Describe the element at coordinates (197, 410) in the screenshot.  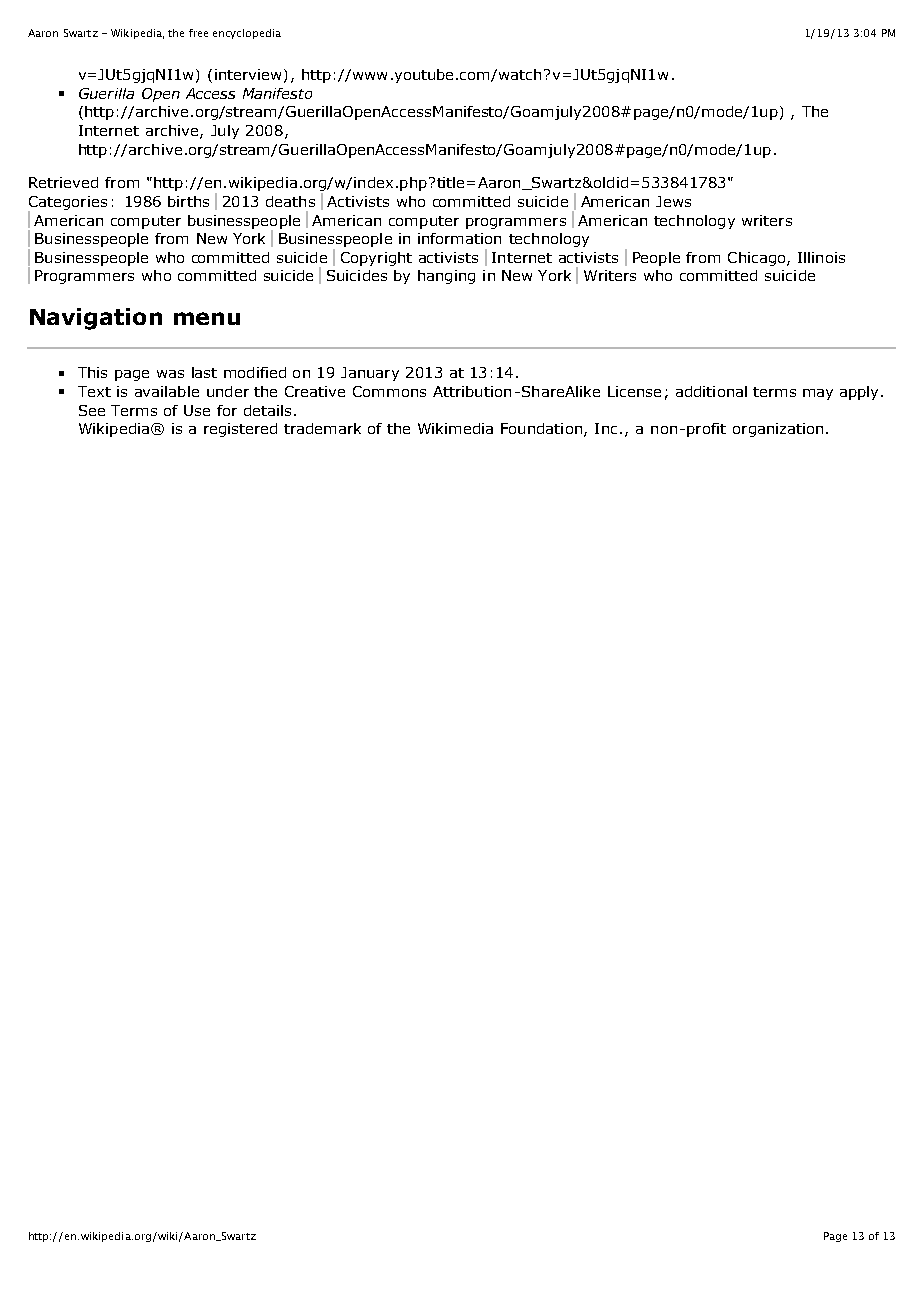
I see `Use` at that location.
